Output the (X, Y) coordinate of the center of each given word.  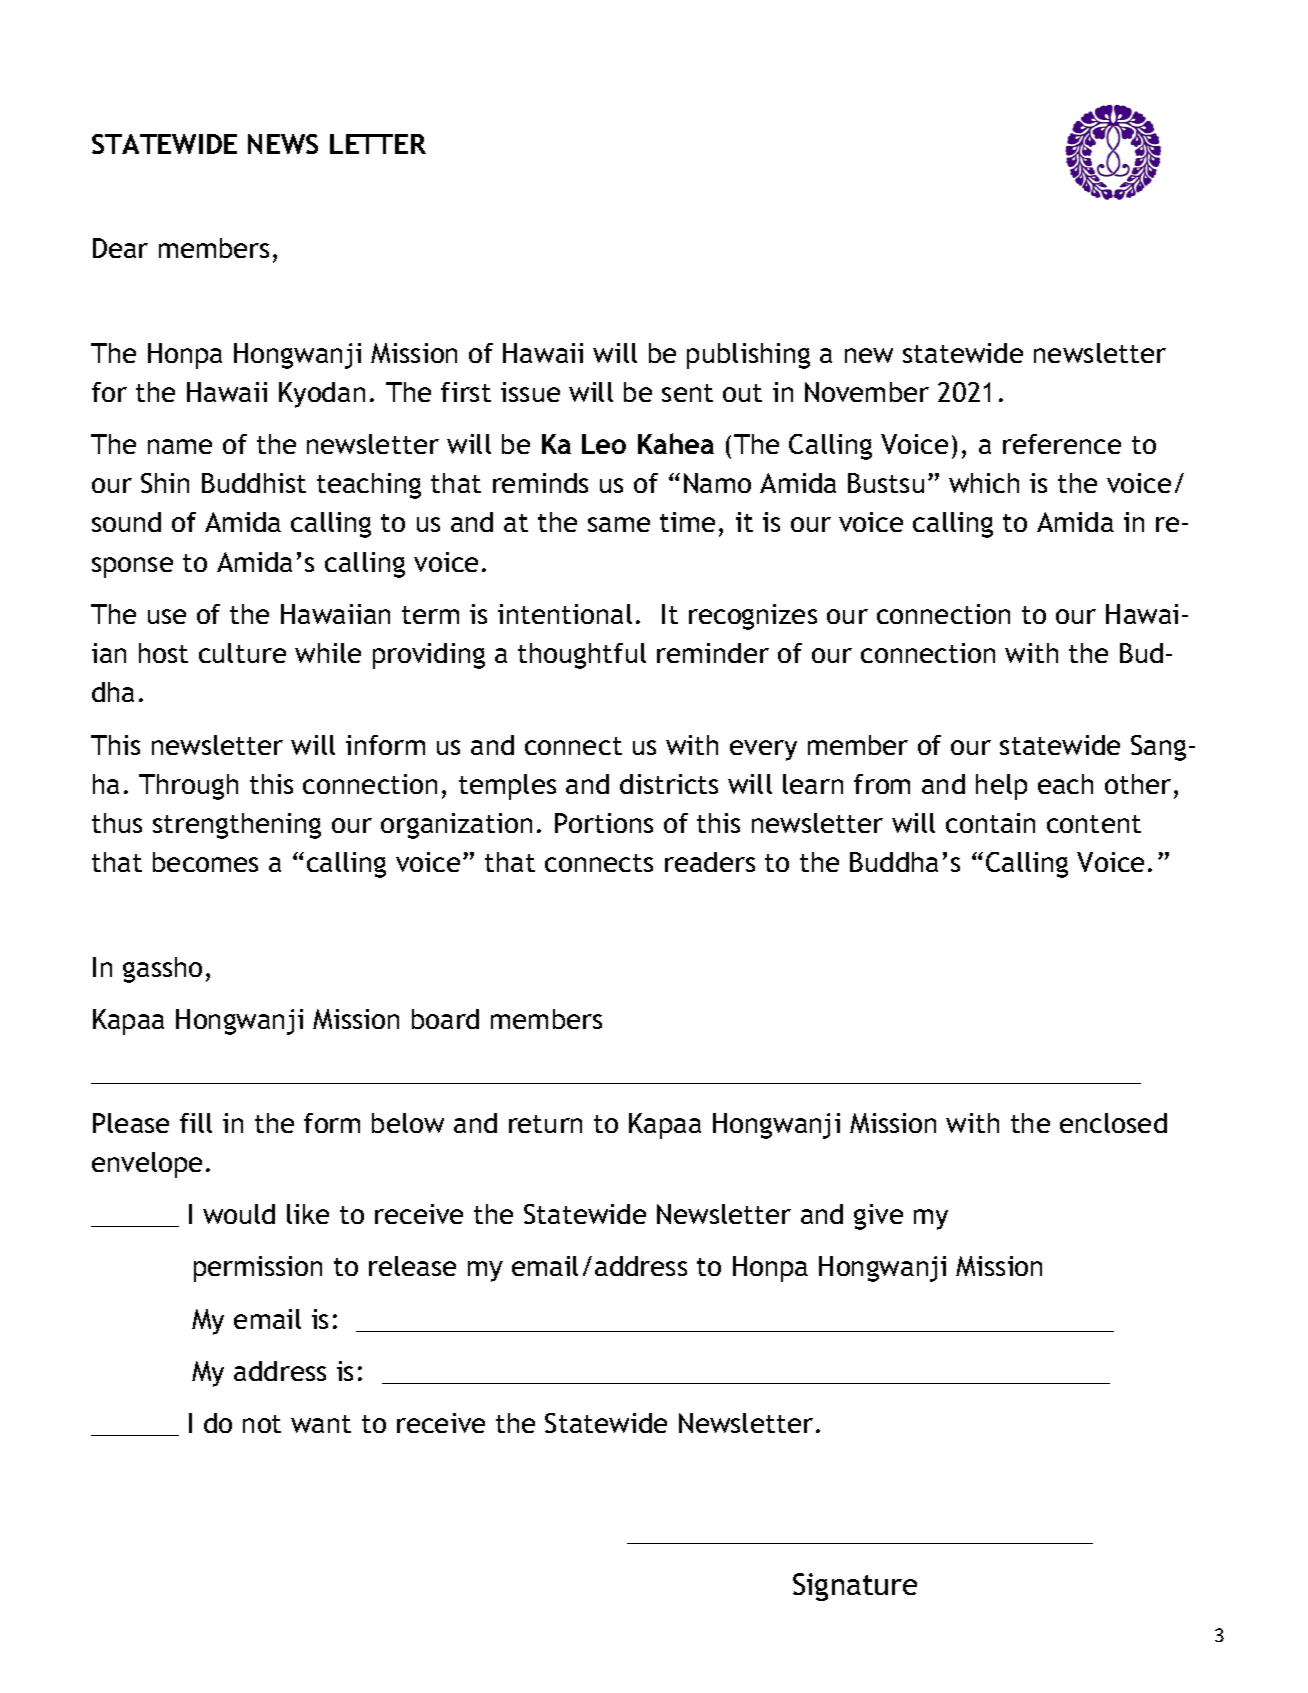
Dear (120, 248)
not (262, 1424)
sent (687, 393)
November (867, 392)
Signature (855, 1587)
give (878, 1217)
